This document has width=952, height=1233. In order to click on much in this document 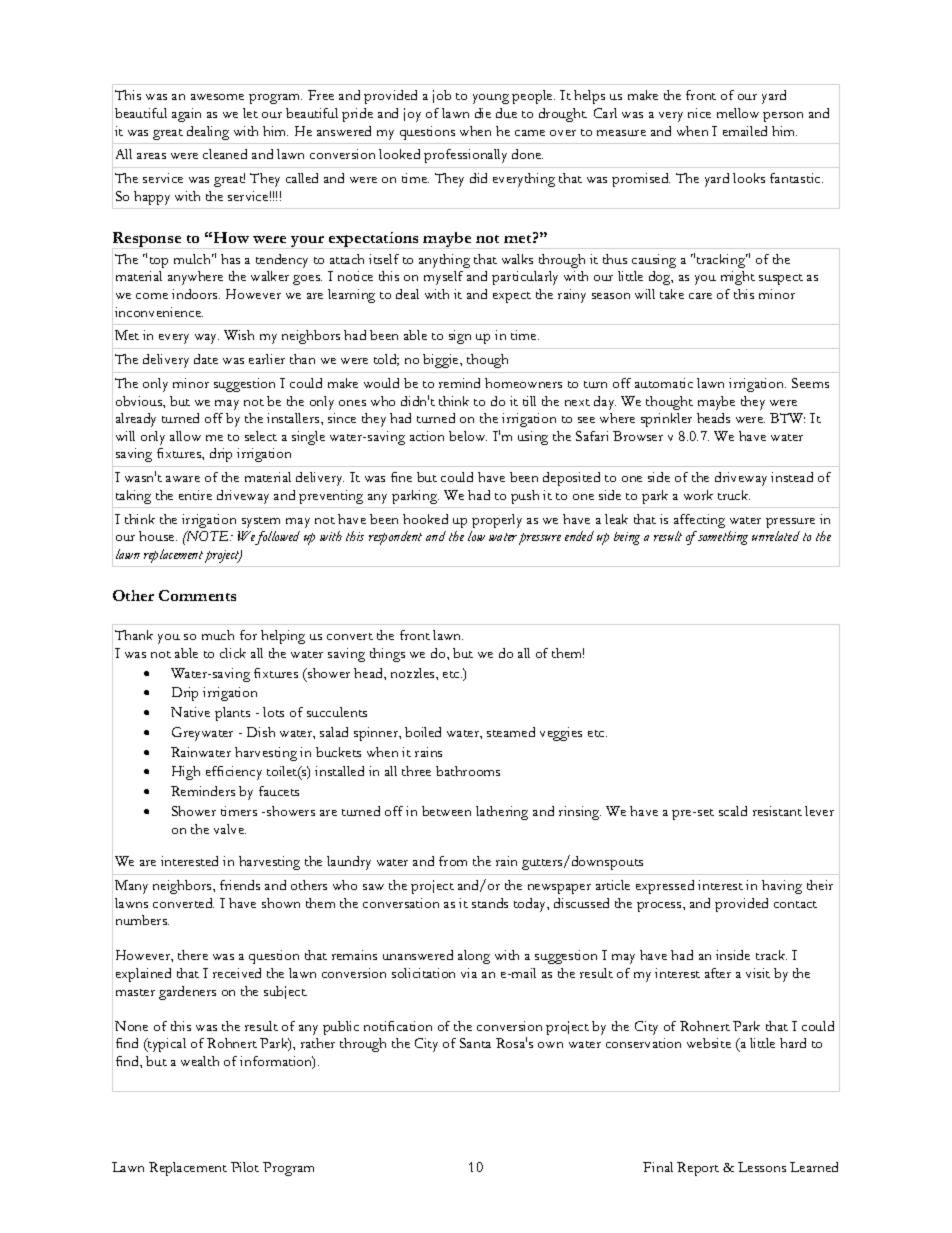, I will do `click(218, 635)`.
